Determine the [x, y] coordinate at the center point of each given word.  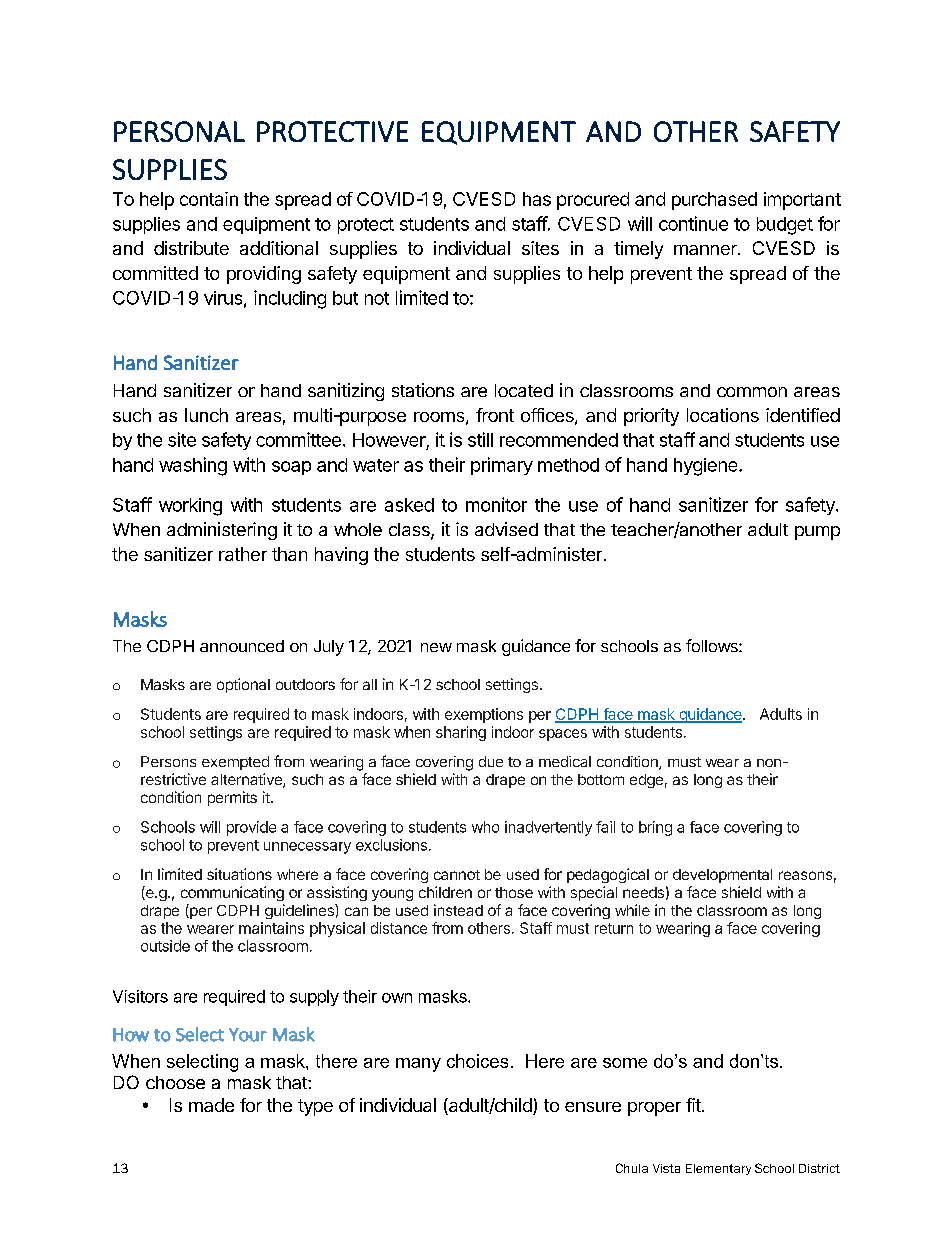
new [436, 647]
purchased [714, 201]
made [211, 1105]
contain [209, 199]
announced [242, 646]
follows [713, 645]
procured [593, 201]
